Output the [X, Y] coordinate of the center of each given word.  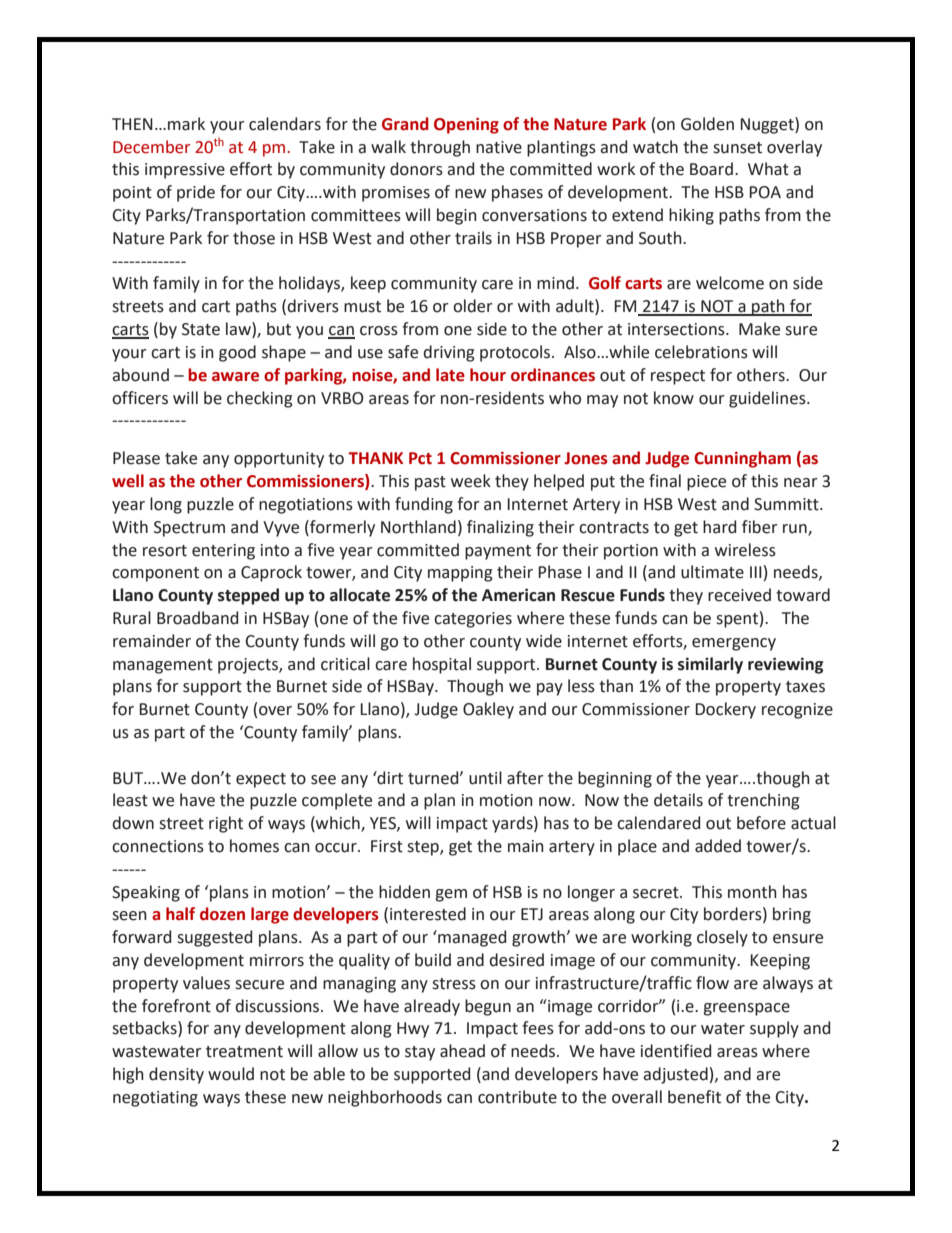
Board [711, 169]
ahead [462, 1051]
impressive [185, 171]
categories [473, 620]
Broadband [197, 618]
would [231, 1074]
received [739, 595]
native [499, 147]
